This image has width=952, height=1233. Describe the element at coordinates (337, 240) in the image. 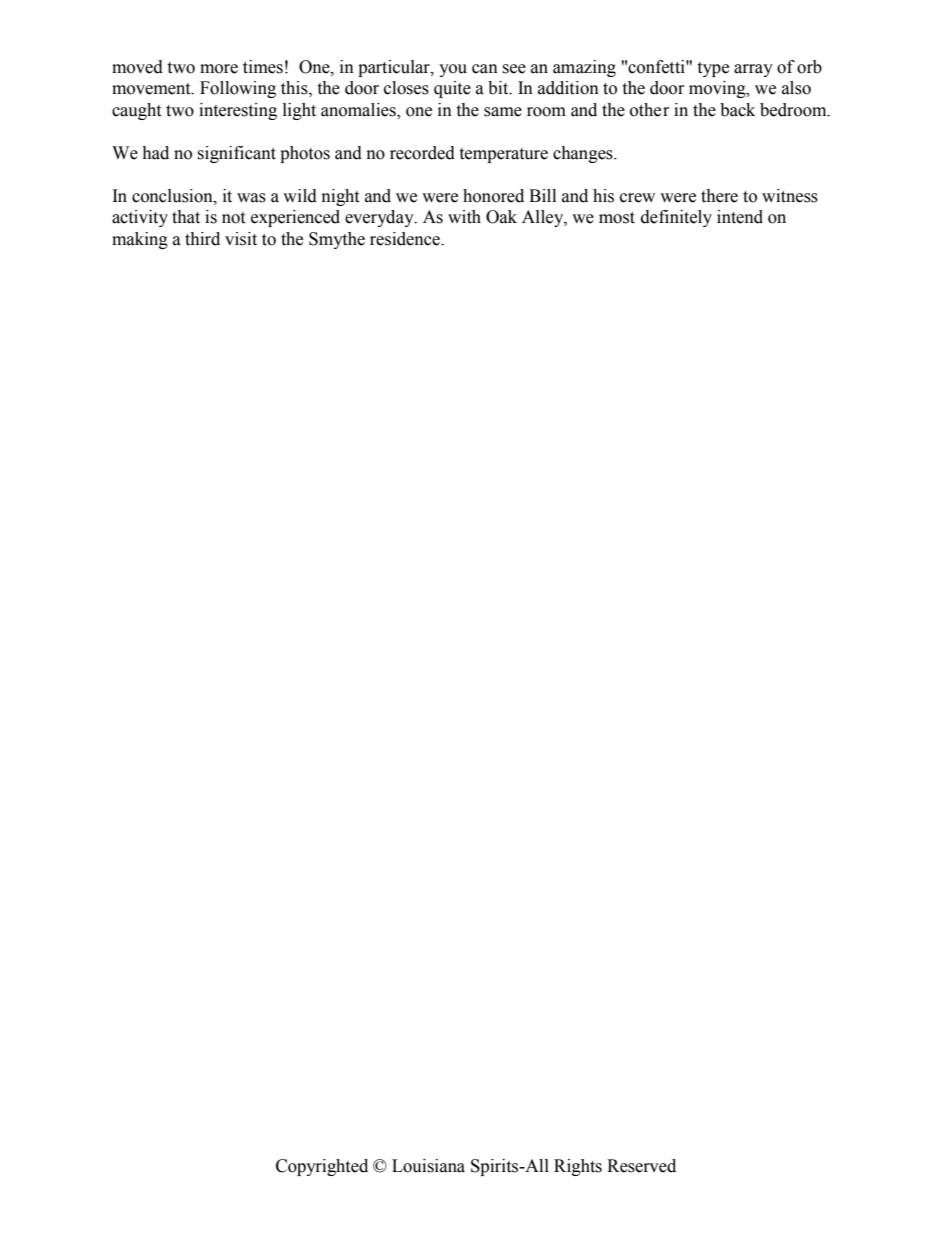

I see `Smythe` at that location.
